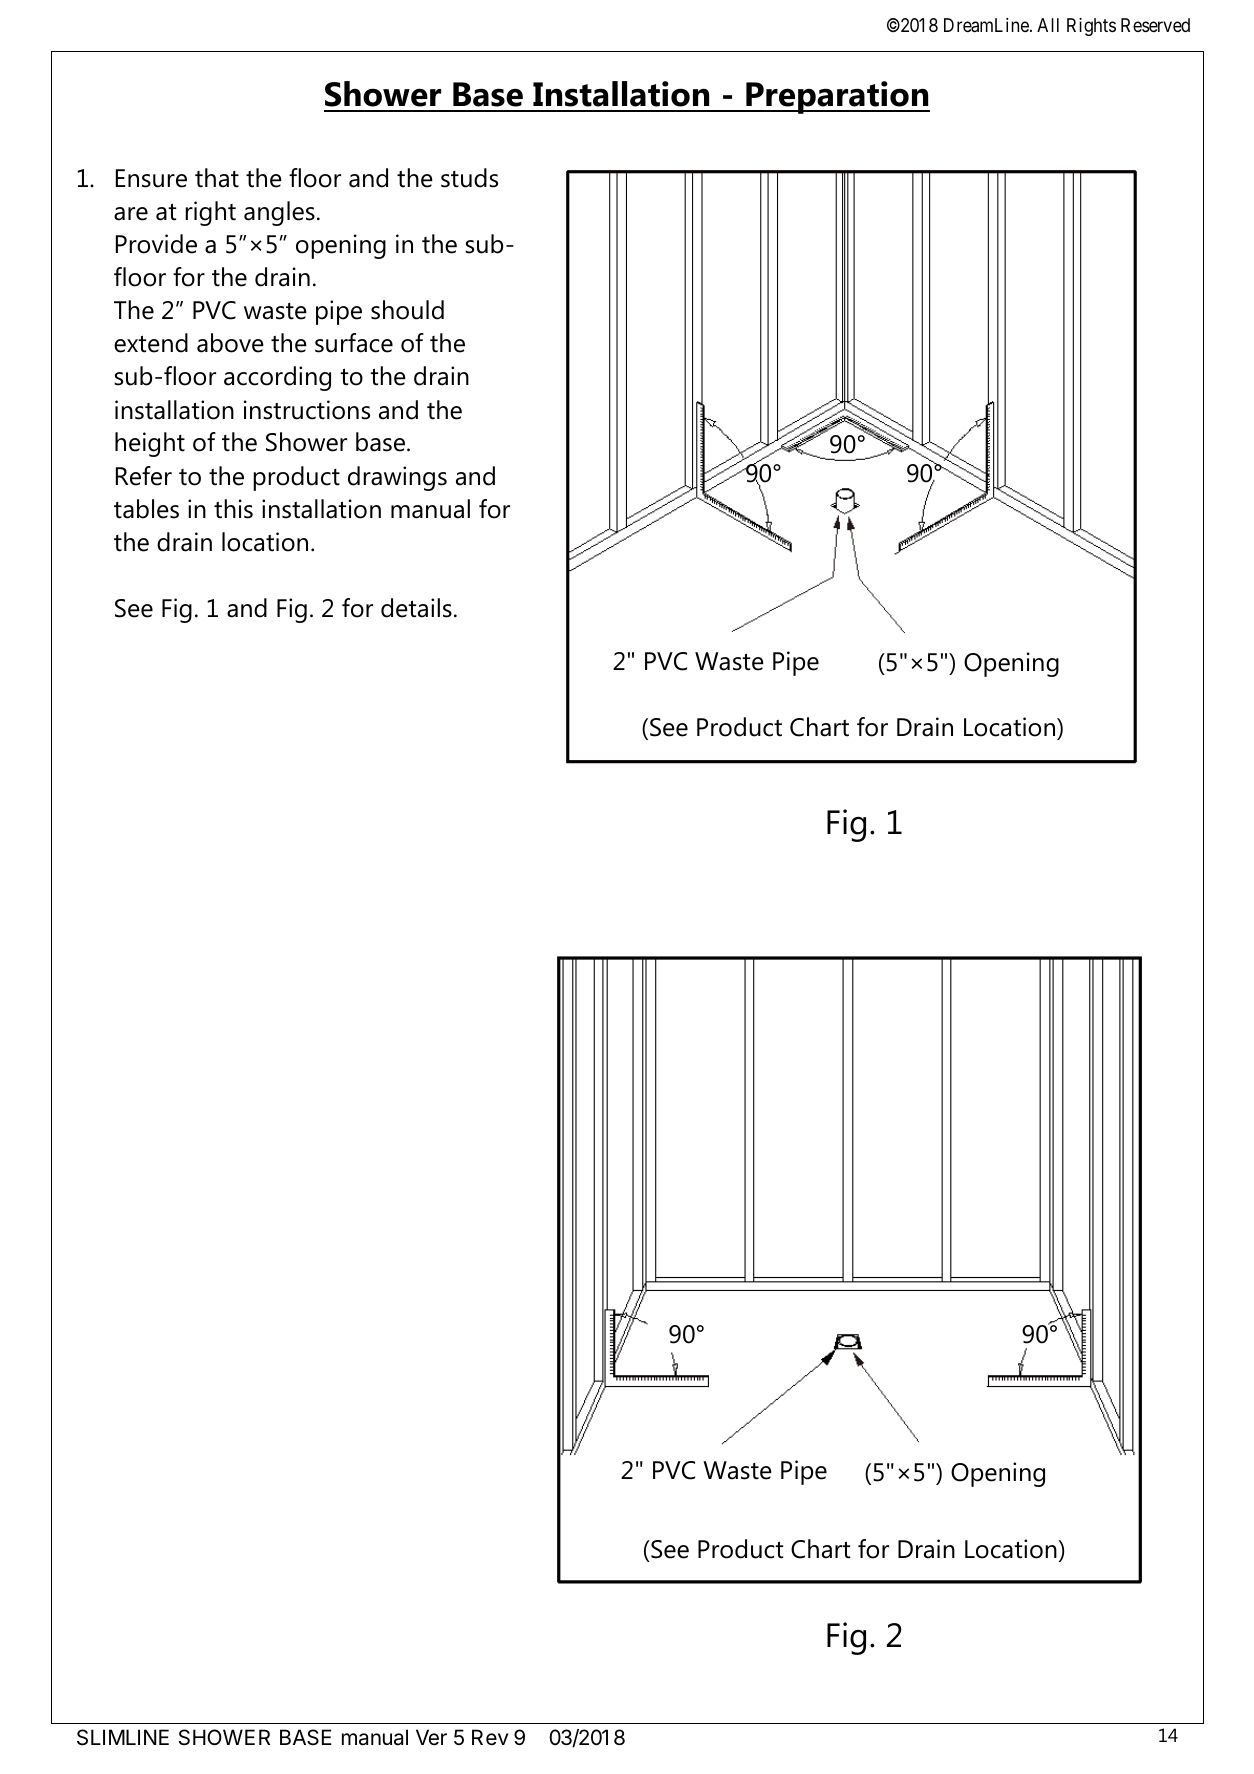 This screenshot has height=1774, width=1254. I want to click on according, so click(277, 378).
